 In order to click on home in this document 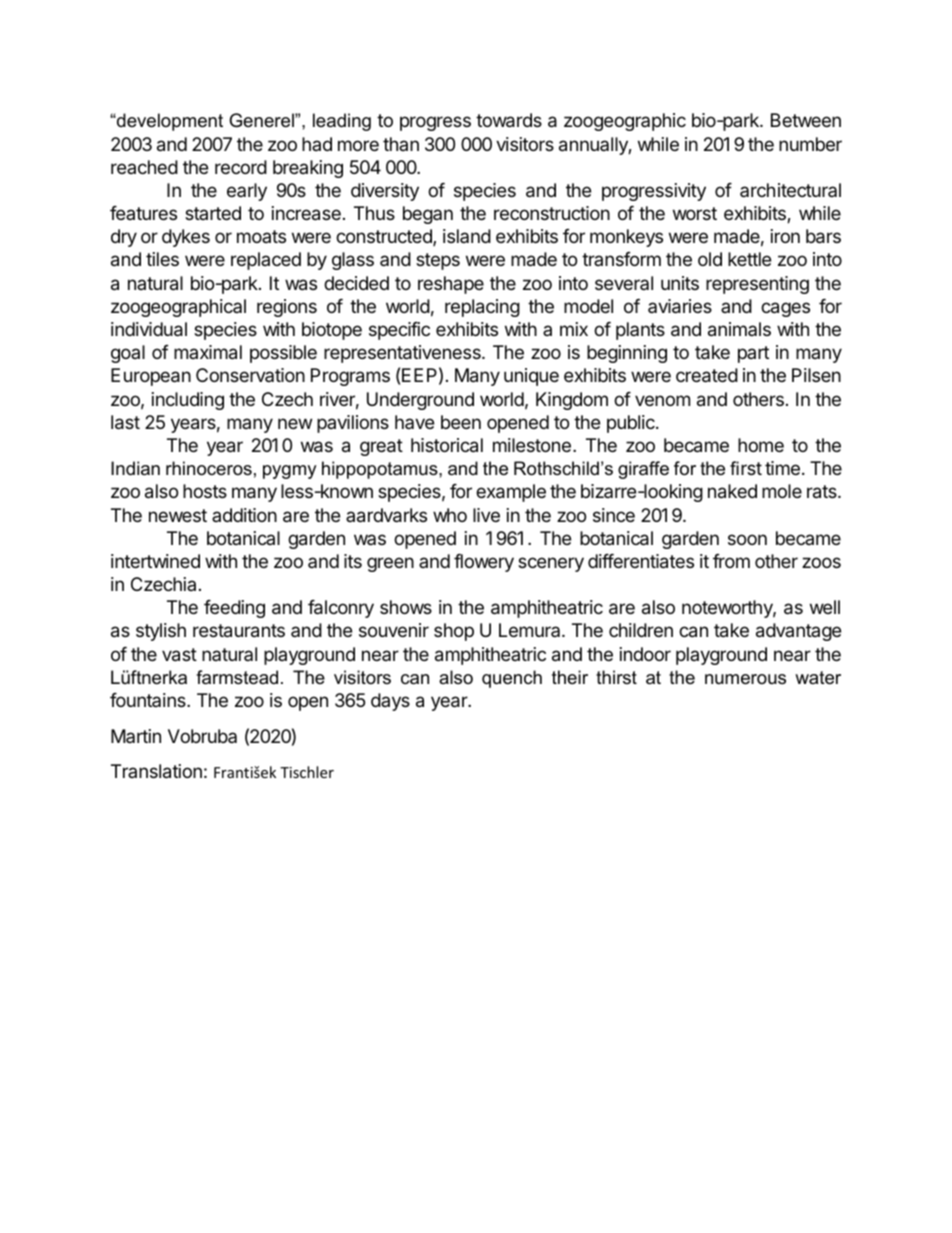, I will do `click(761, 445)`.
